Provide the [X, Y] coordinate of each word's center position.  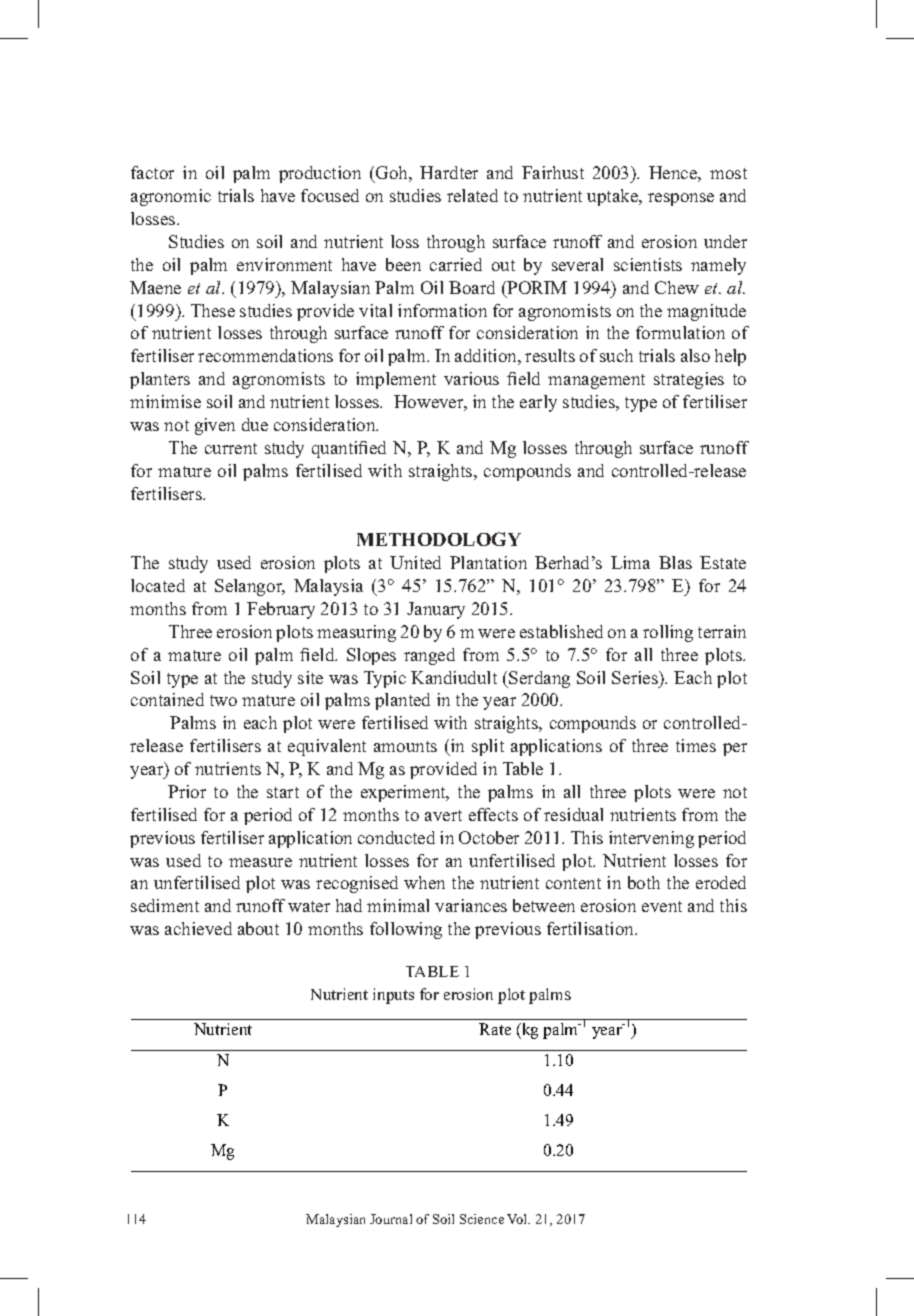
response [681, 199]
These [213, 310]
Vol [518, 1219]
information [442, 310]
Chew [677, 287]
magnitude [706, 312]
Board [472, 287]
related [472, 195]
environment [284, 264]
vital [375, 310]
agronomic [171, 197]
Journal [391, 1219]
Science [482, 1219]
